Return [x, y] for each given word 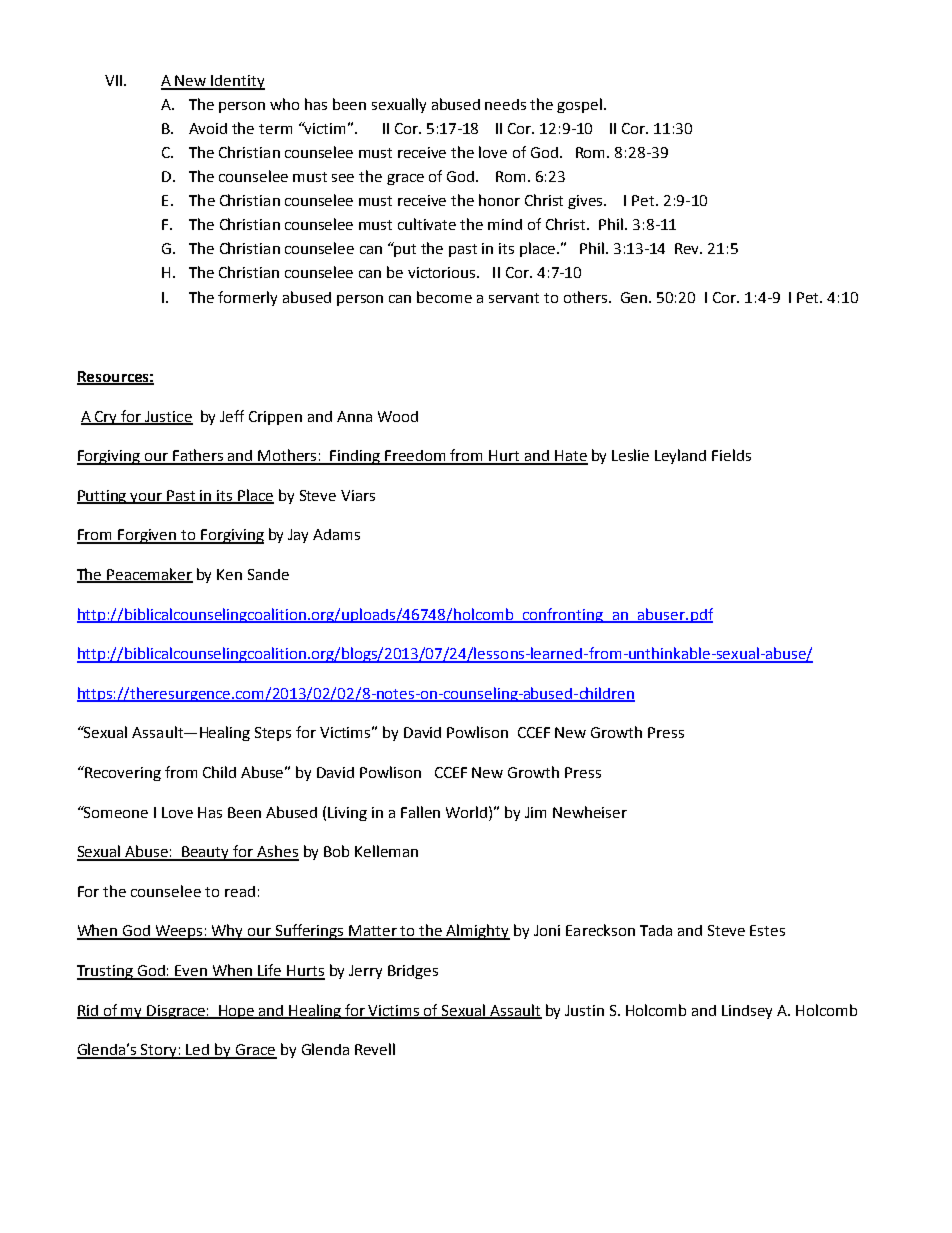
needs [505, 104]
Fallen [420, 812]
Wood [398, 416]
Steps [273, 734]
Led [198, 1051]
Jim [535, 812]
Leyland [680, 456]
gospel [581, 105]
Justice [168, 417]
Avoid [208, 128]
